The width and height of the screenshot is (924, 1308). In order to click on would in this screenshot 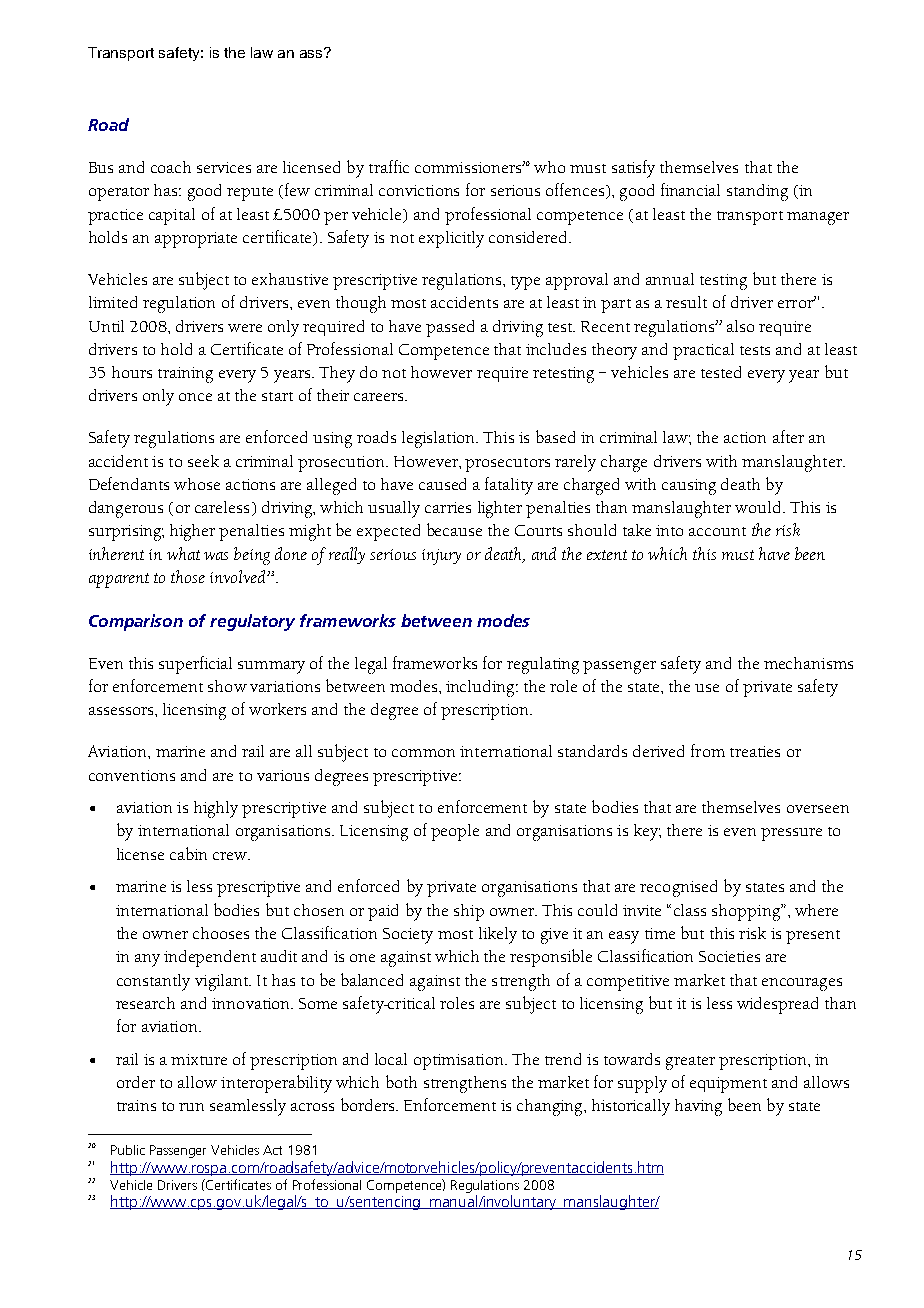, I will do `click(759, 507)`.
